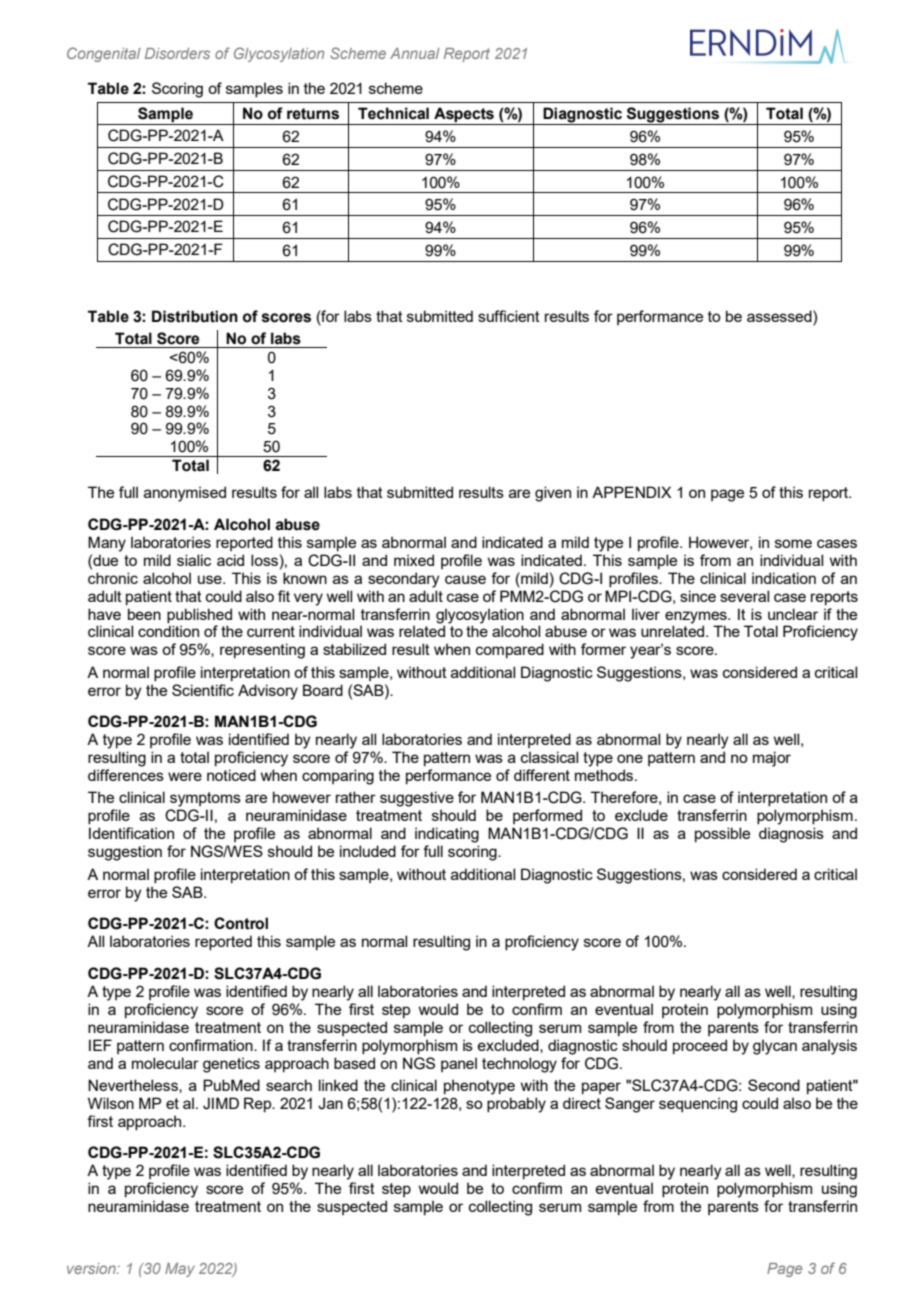 This image has height=1308, width=924. What do you see at coordinates (168, 631) in the image?
I see `condition` at bounding box center [168, 631].
